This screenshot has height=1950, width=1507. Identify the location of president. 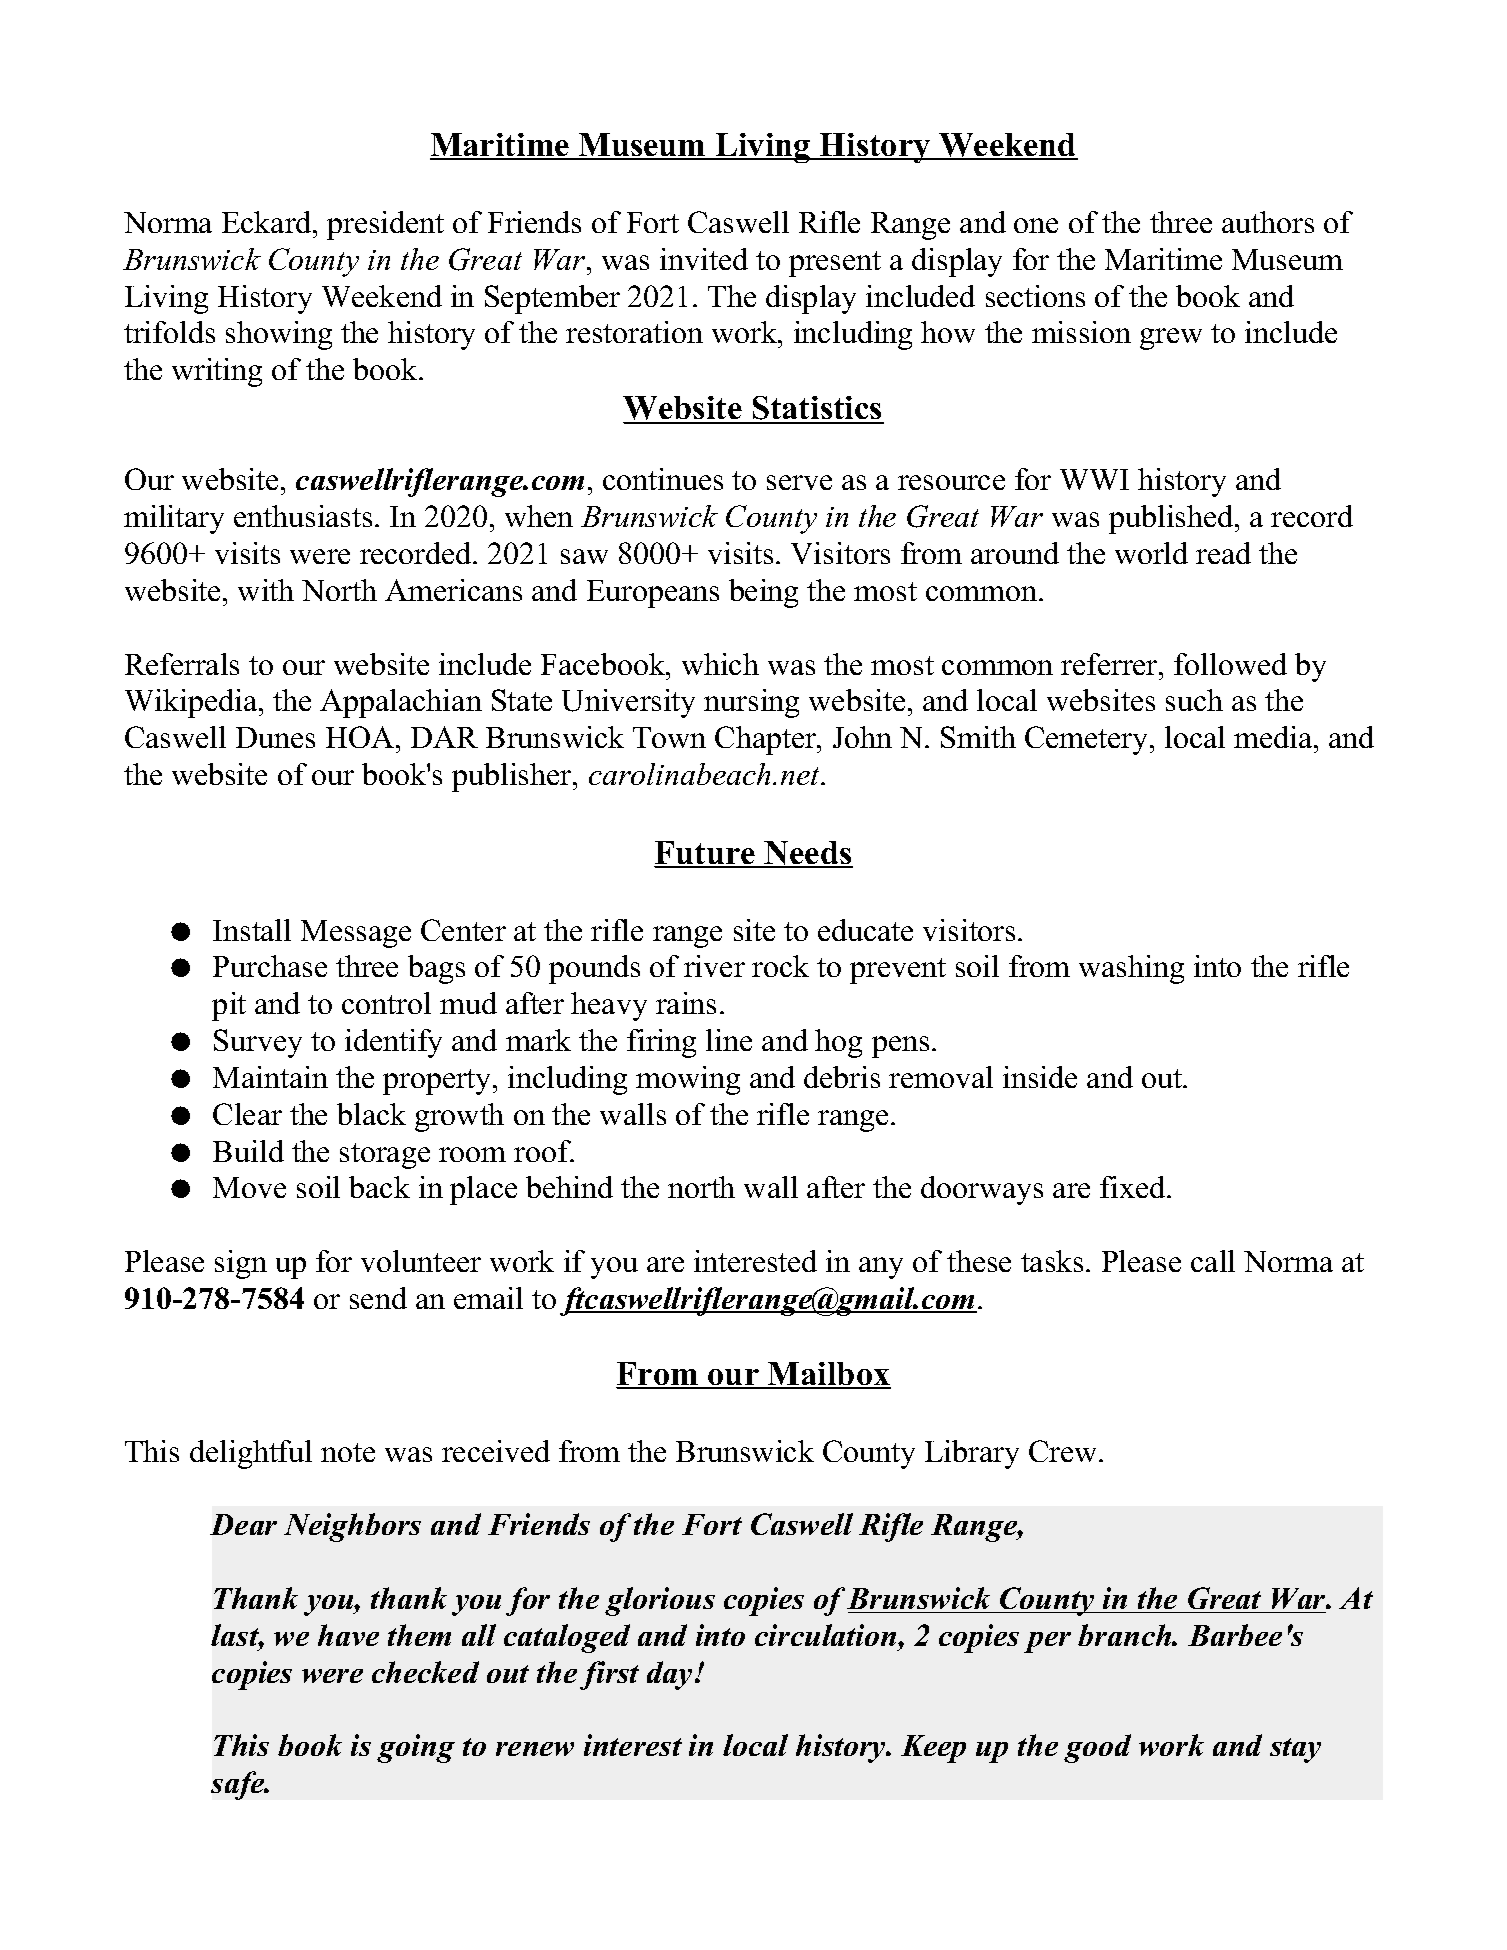
(385, 225).
